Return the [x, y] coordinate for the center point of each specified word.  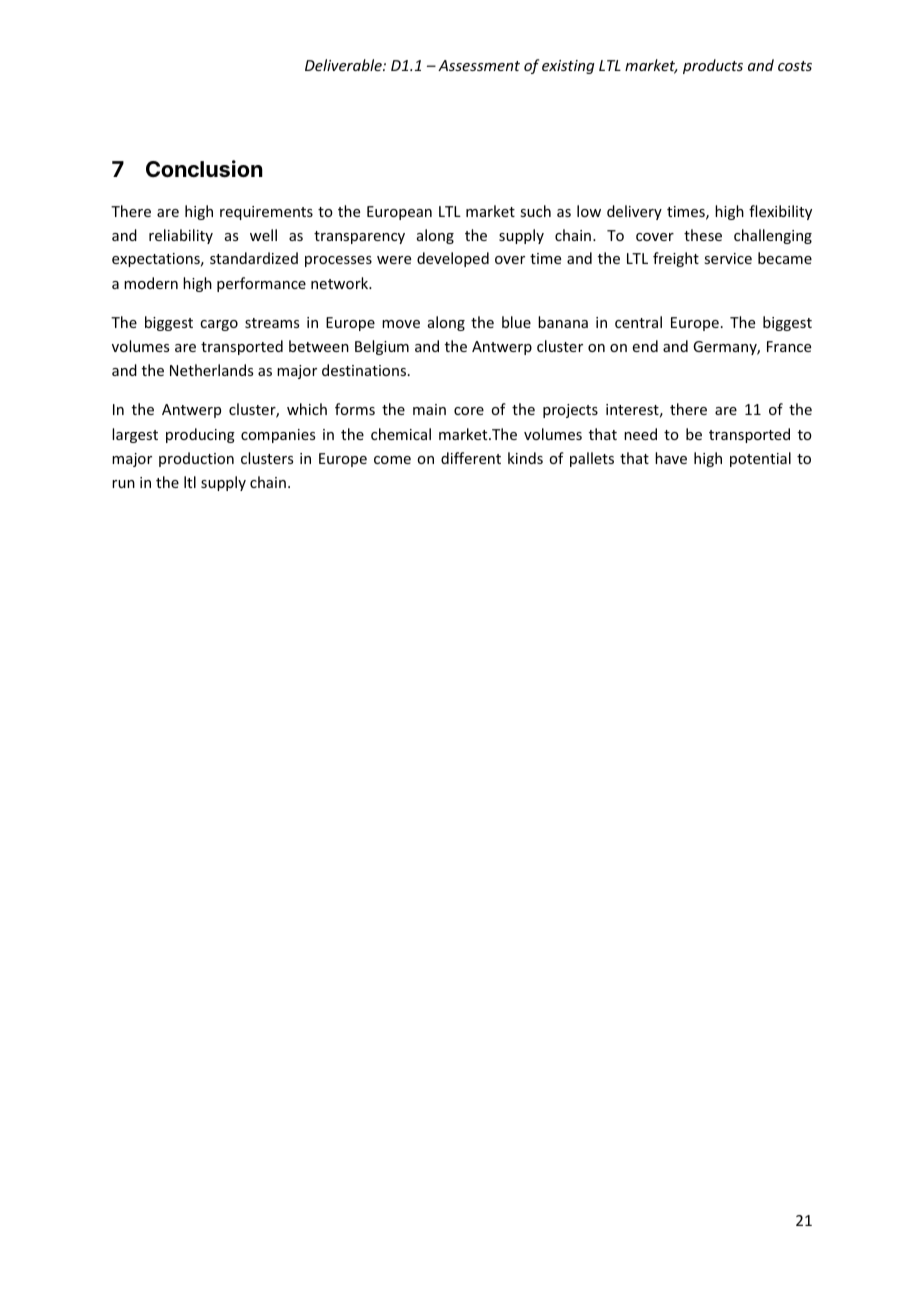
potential [760, 459]
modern [151, 283]
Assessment [479, 65]
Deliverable [344, 65]
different [471, 458]
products [713, 66]
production [196, 459]
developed [453, 259]
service [728, 258]
